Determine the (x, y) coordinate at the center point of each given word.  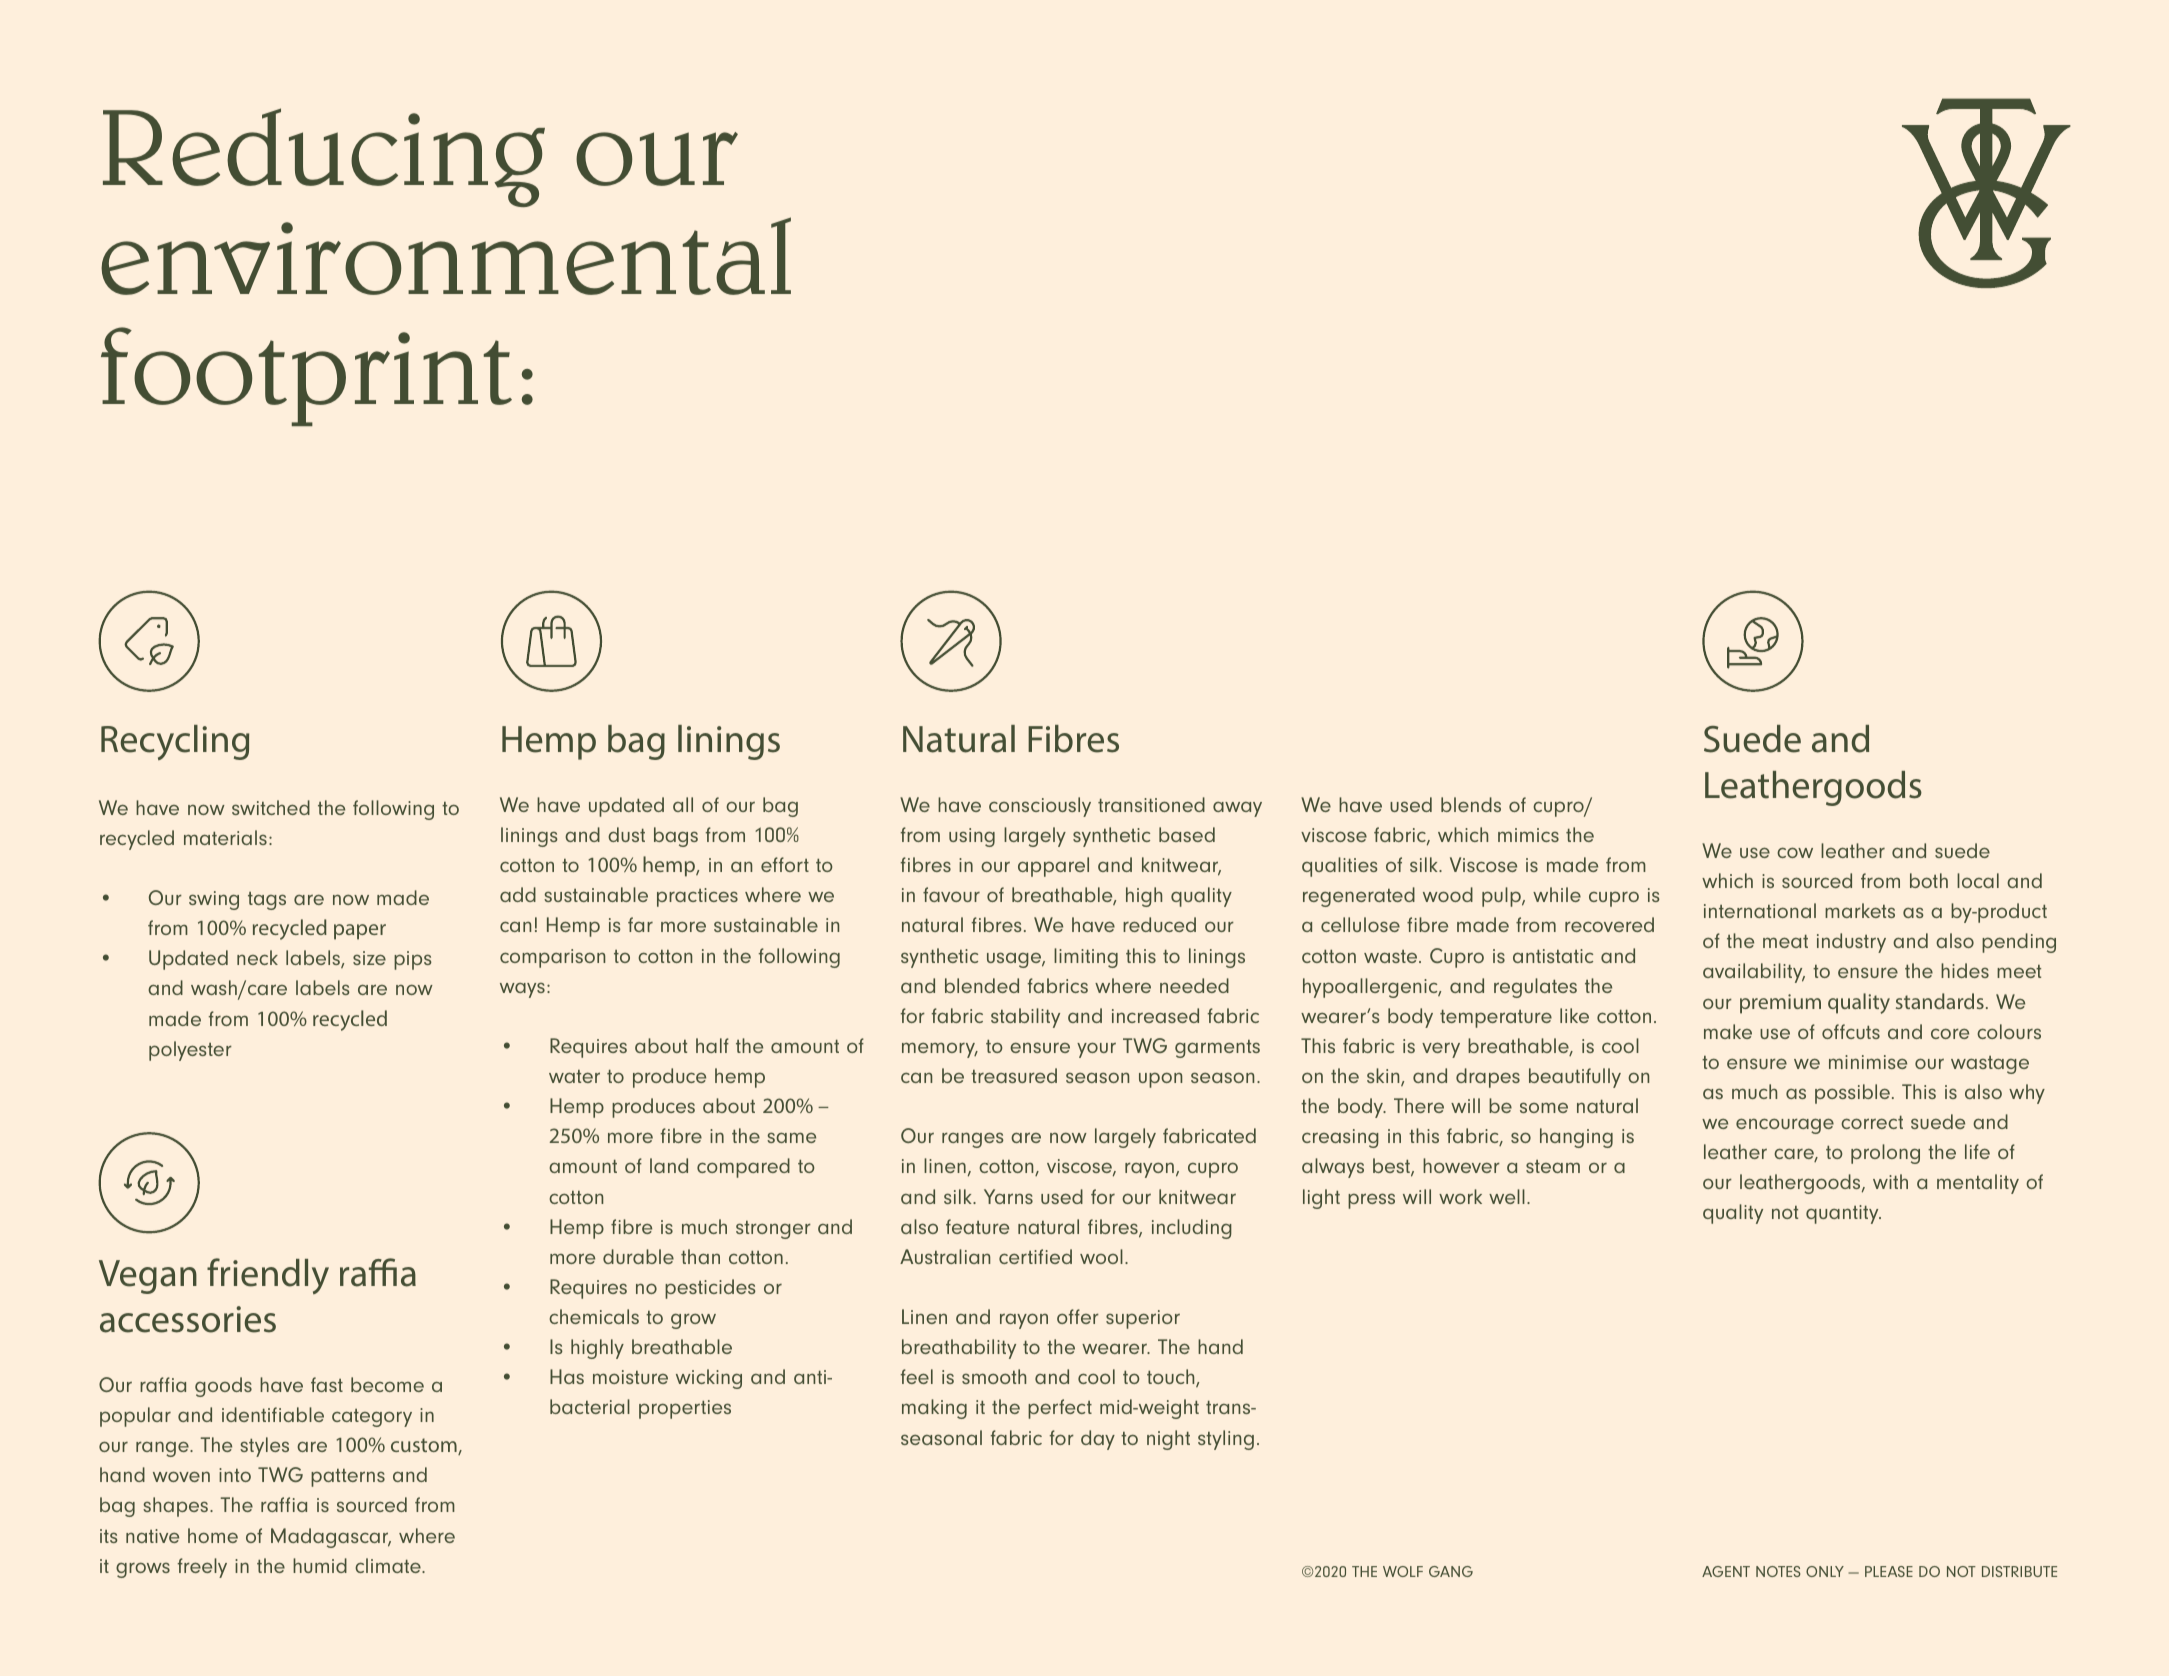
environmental (446, 256)
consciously (1040, 807)
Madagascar (331, 1538)
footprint (306, 376)
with (1890, 1181)
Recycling (175, 742)
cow (1795, 852)
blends (1471, 804)
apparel (1053, 867)
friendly (268, 1276)
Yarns (1008, 1196)
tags (267, 901)
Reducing (324, 157)
